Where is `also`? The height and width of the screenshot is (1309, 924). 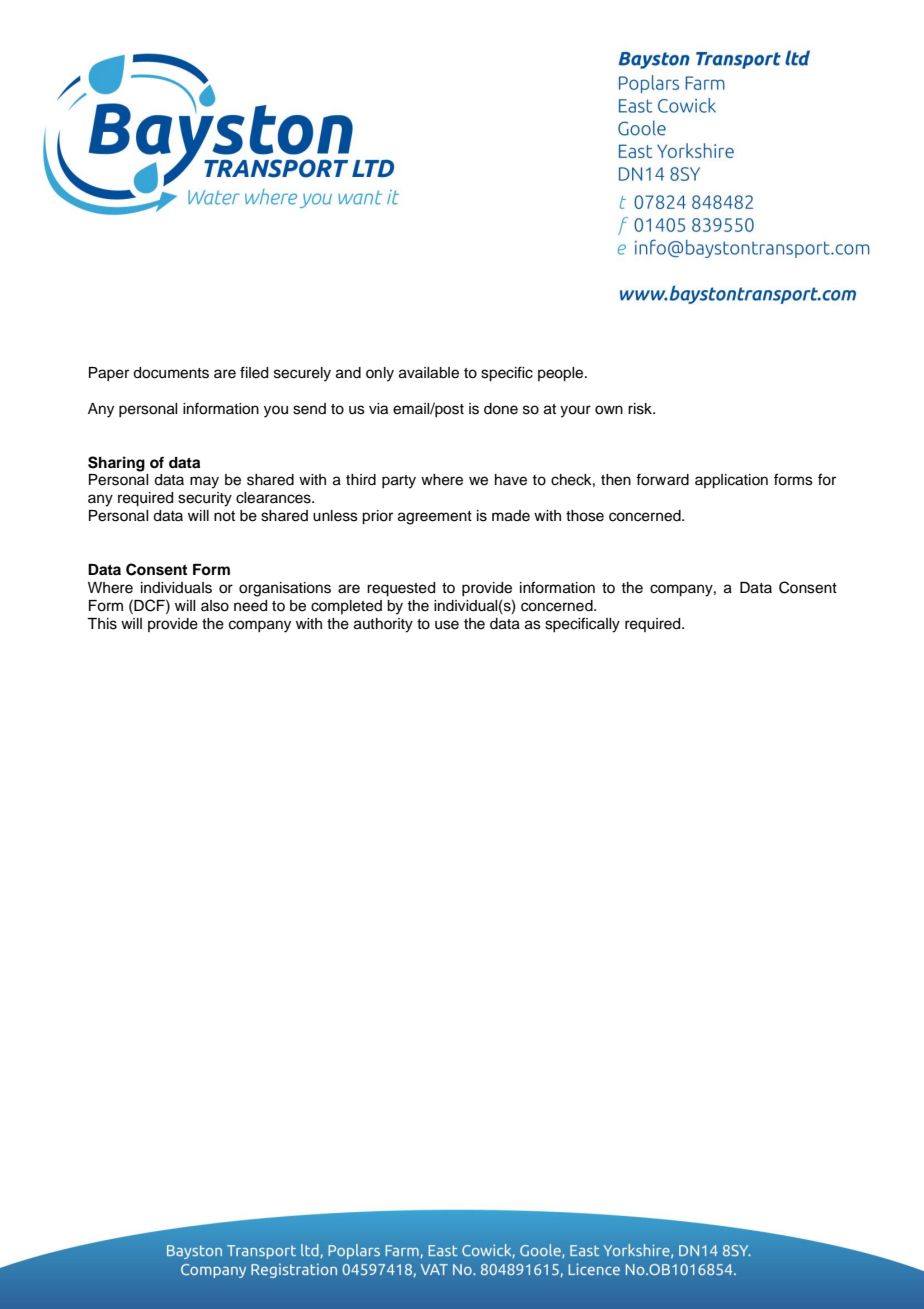
also is located at coordinates (215, 606).
